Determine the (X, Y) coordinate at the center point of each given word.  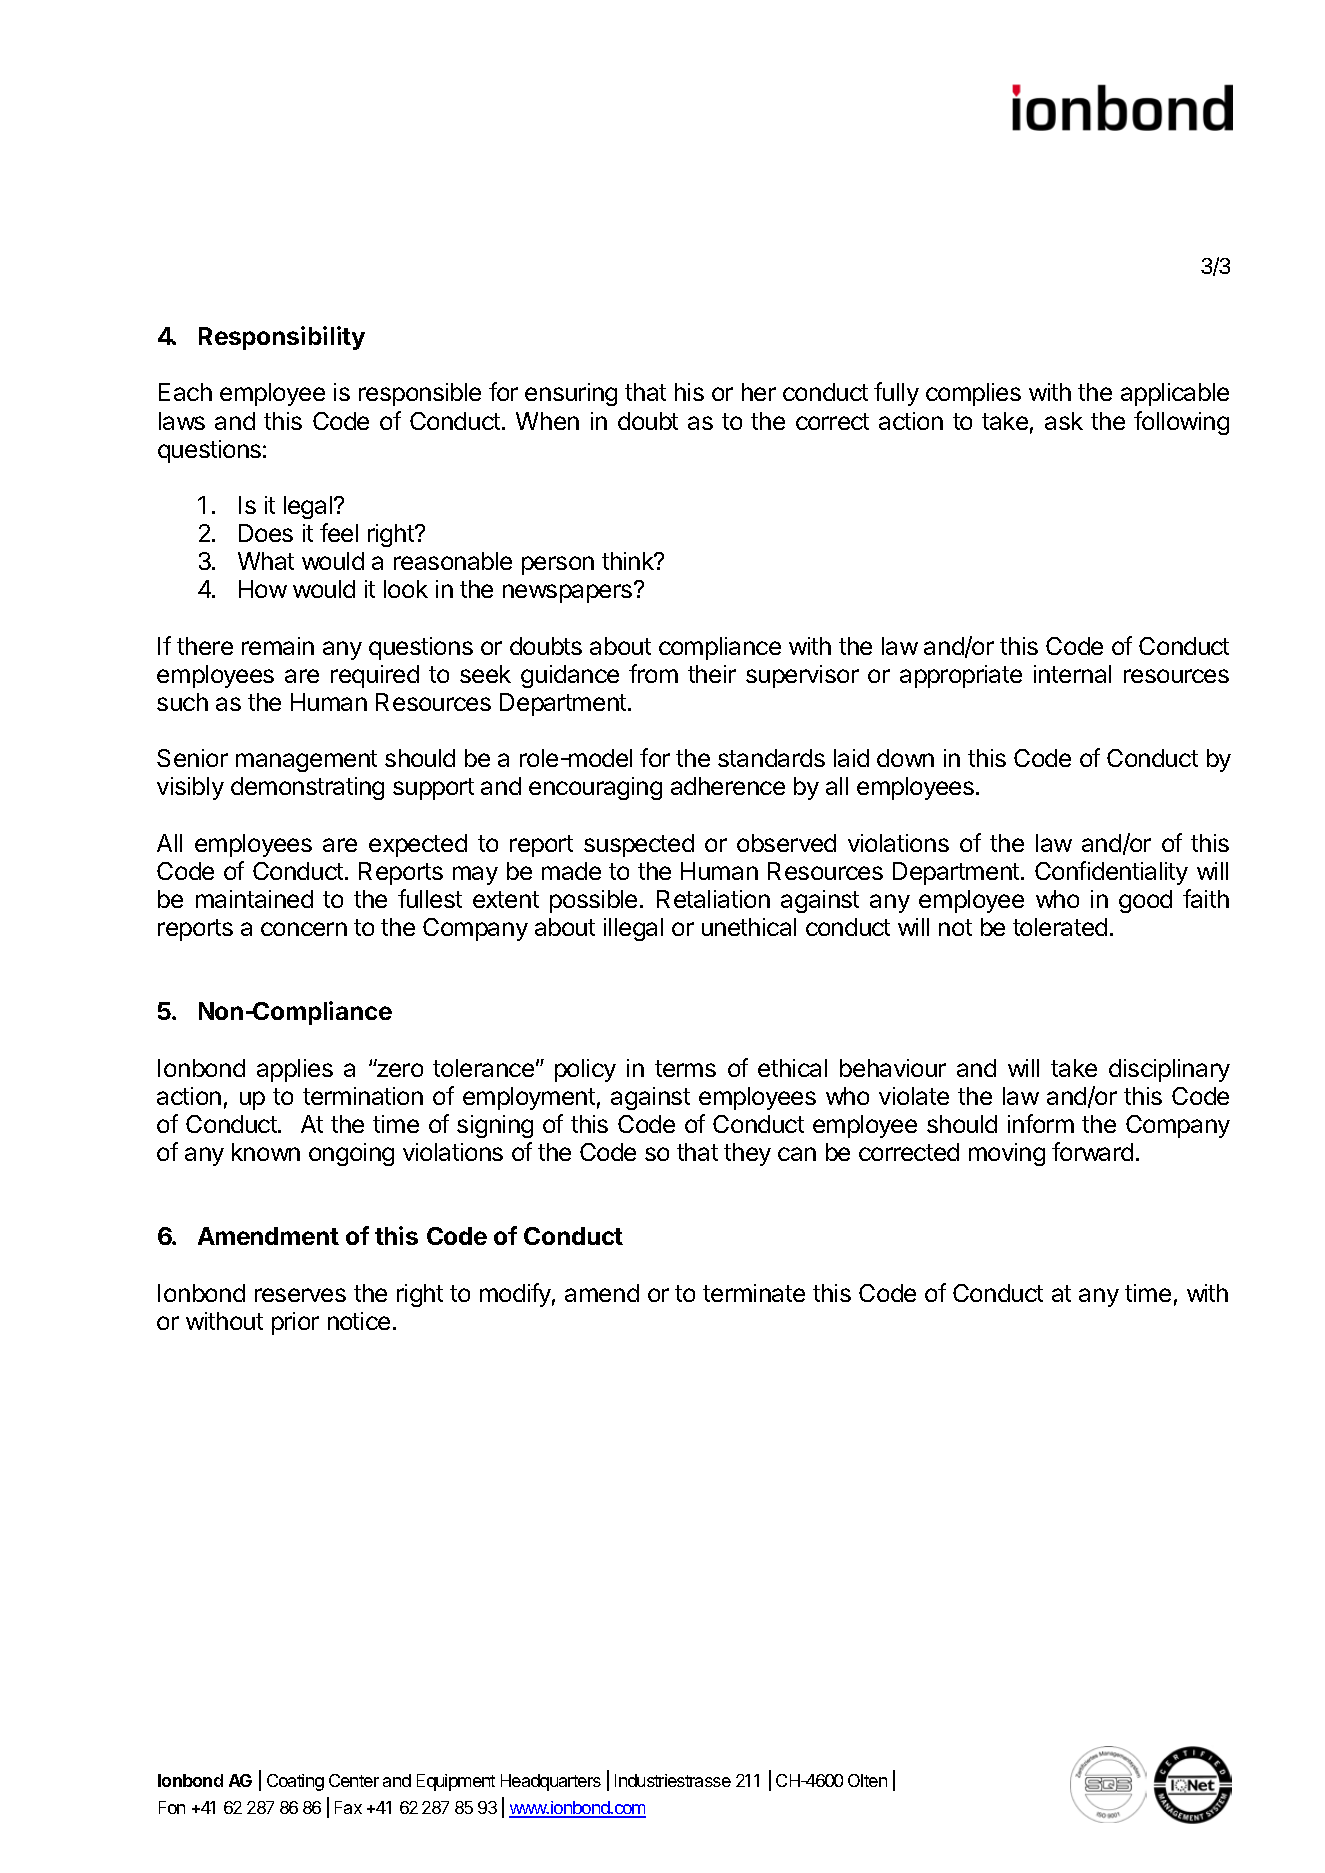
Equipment (456, 1782)
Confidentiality (1111, 873)
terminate (754, 1293)
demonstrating (307, 788)
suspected (639, 845)
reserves (300, 1295)
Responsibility (282, 338)
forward (1092, 1151)
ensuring (571, 394)
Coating (295, 1782)
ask (1064, 421)
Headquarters (551, 1782)
